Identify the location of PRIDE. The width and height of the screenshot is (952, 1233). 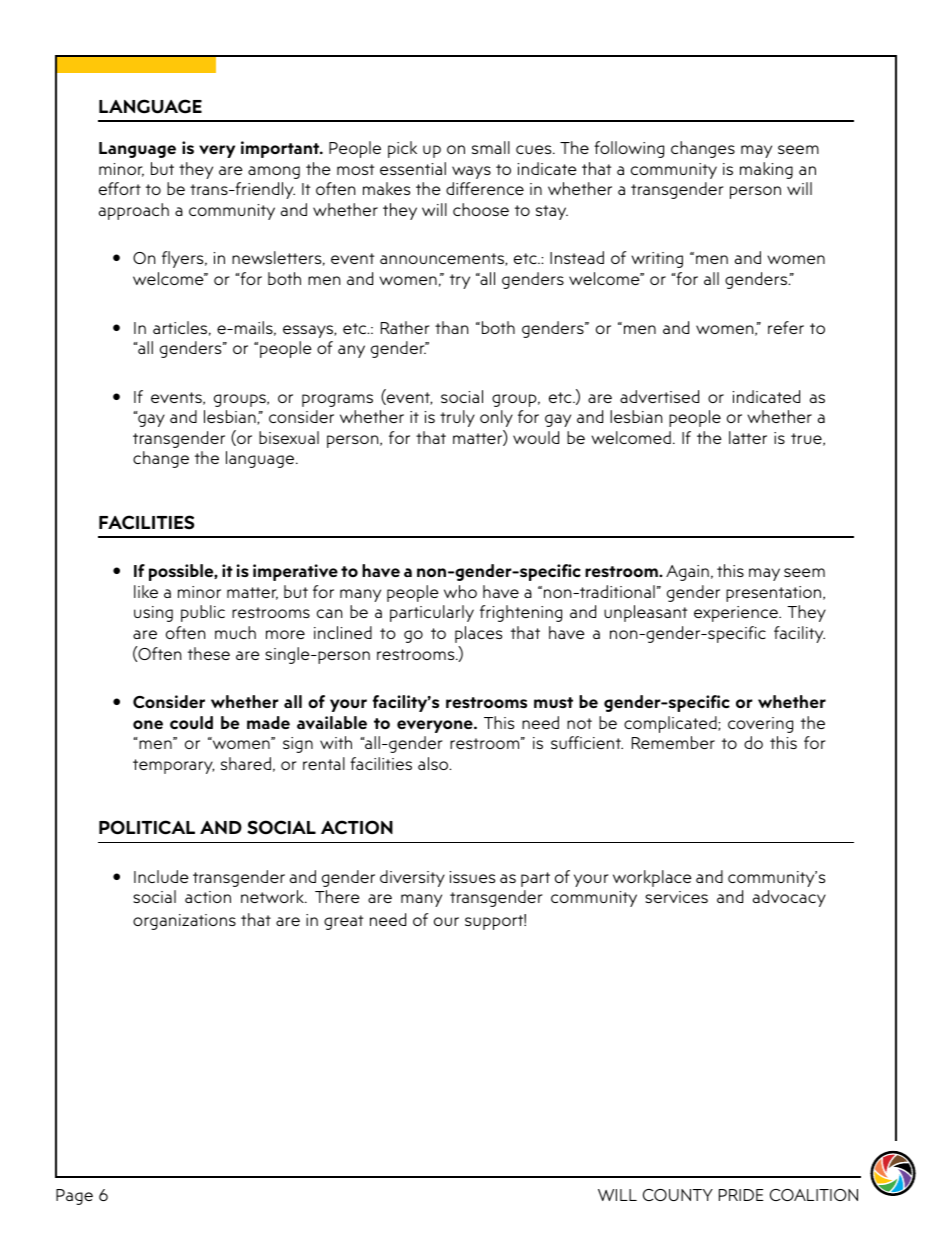
(741, 1195).
